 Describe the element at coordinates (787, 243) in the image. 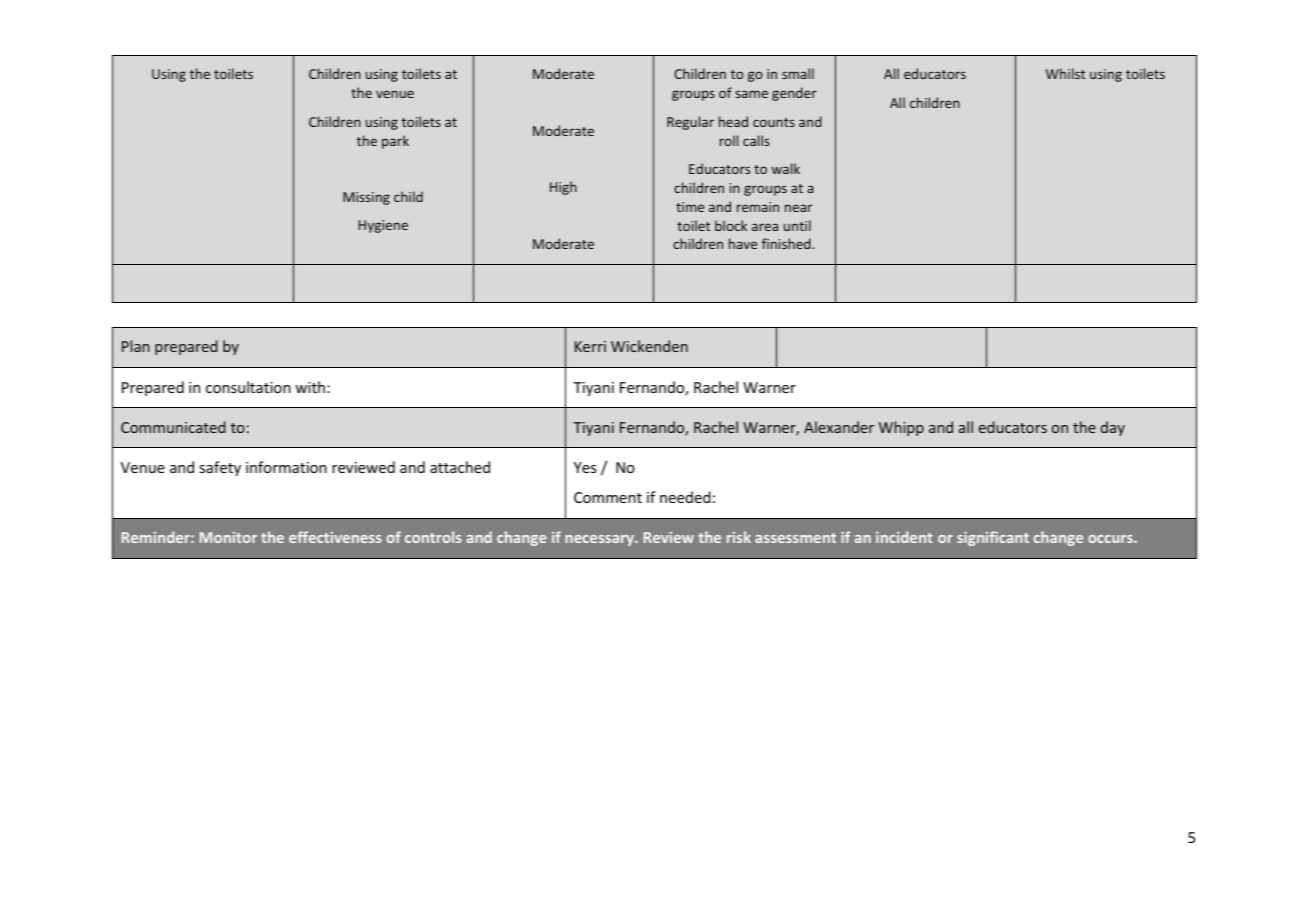

I see `finished` at that location.
